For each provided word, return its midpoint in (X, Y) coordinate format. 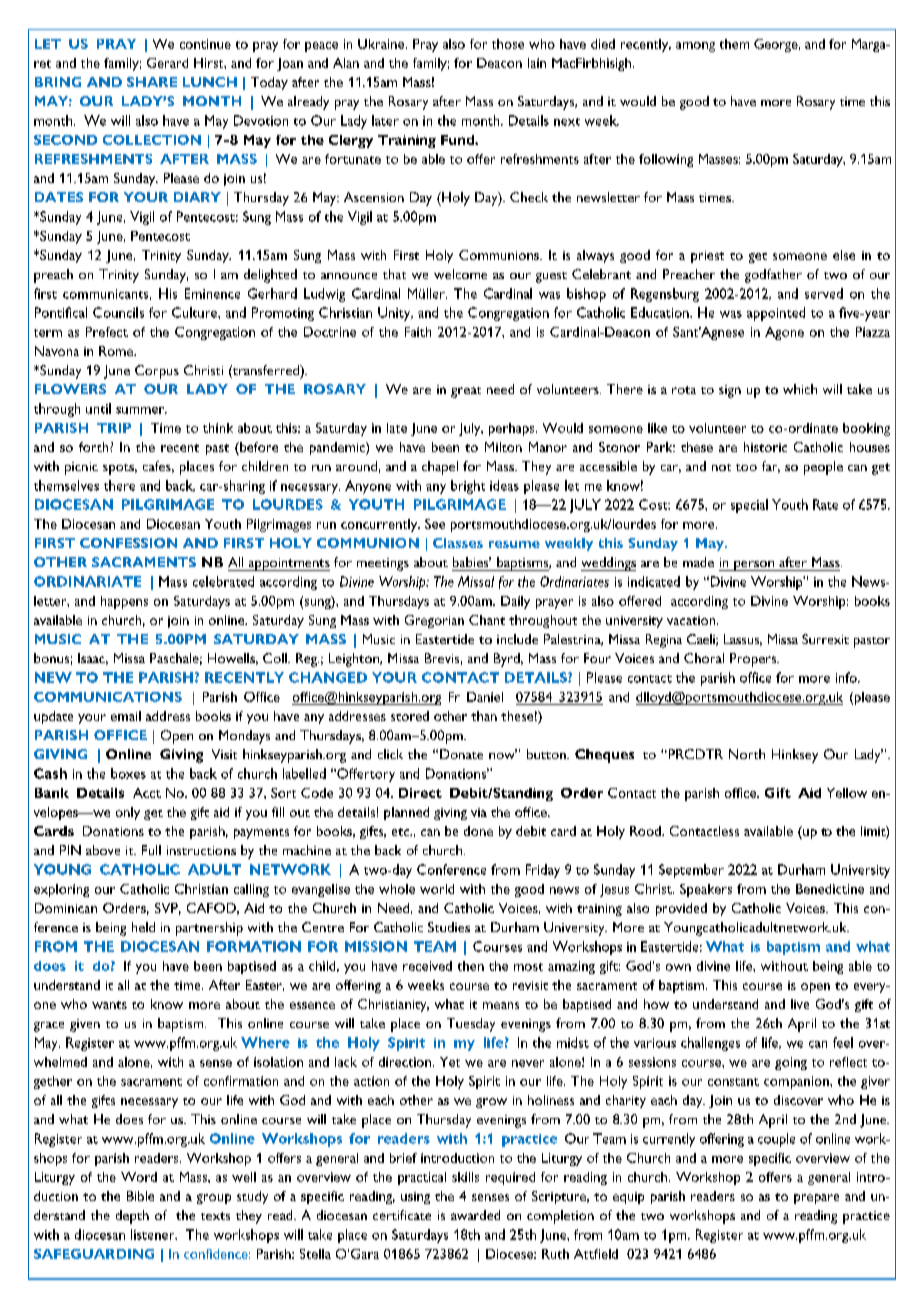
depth (132, 1217)
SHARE (152, 82)
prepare (816, 1199)
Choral (704, 658)
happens (124, 602)
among (695, 47)
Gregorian (434, 621)
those (508, 44)
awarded (475, 1215)
